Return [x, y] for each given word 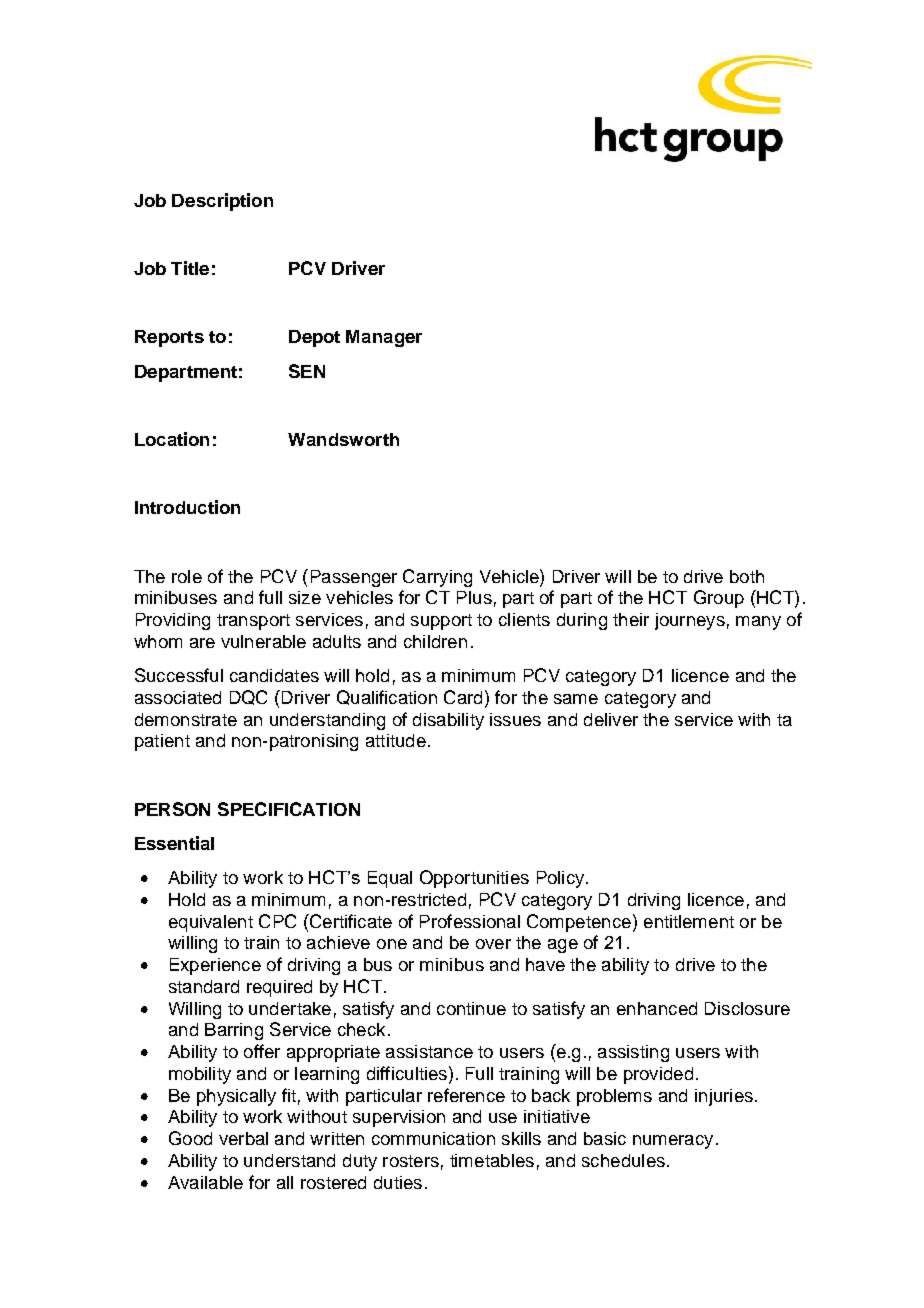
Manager [384, 338]
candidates [274, 675]
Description [222, 202]
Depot [314, 338]
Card [463, 697]
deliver [611, 719]
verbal [243, 1138]
